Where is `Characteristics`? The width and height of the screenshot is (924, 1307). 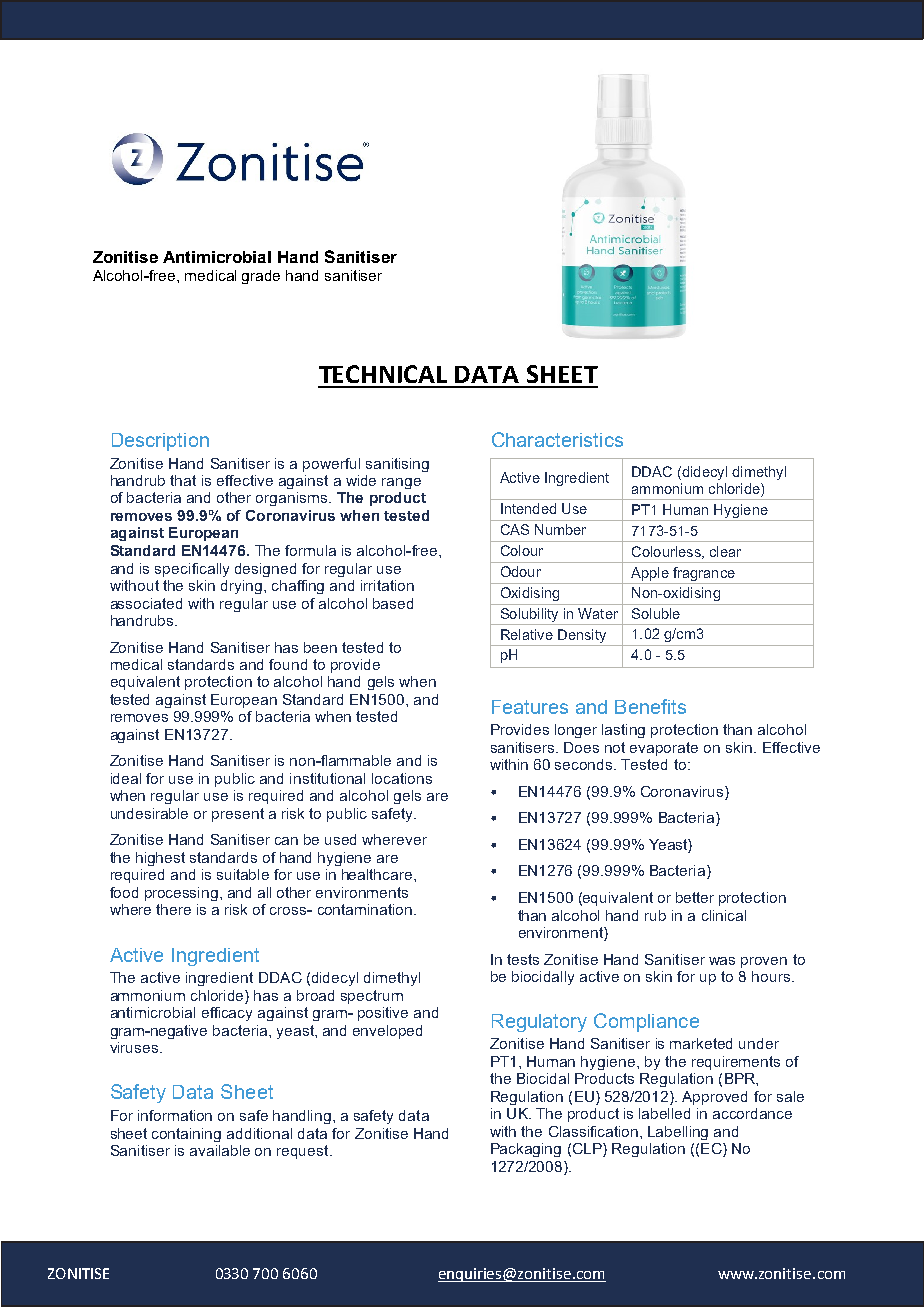
Characteristics is located at coordinates (557, 439).
